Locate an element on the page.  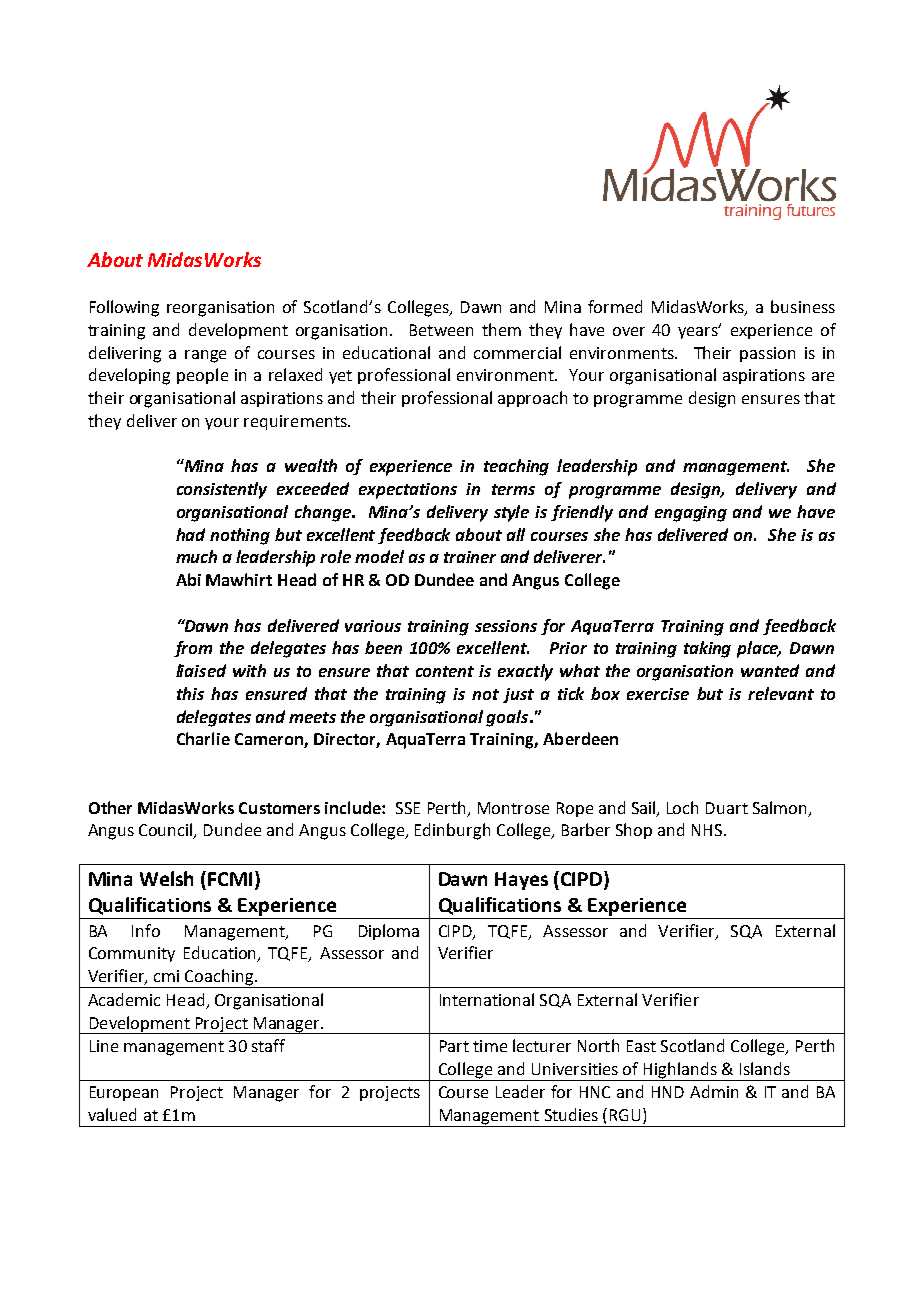
Part is located at coordinates (454, 1046).
